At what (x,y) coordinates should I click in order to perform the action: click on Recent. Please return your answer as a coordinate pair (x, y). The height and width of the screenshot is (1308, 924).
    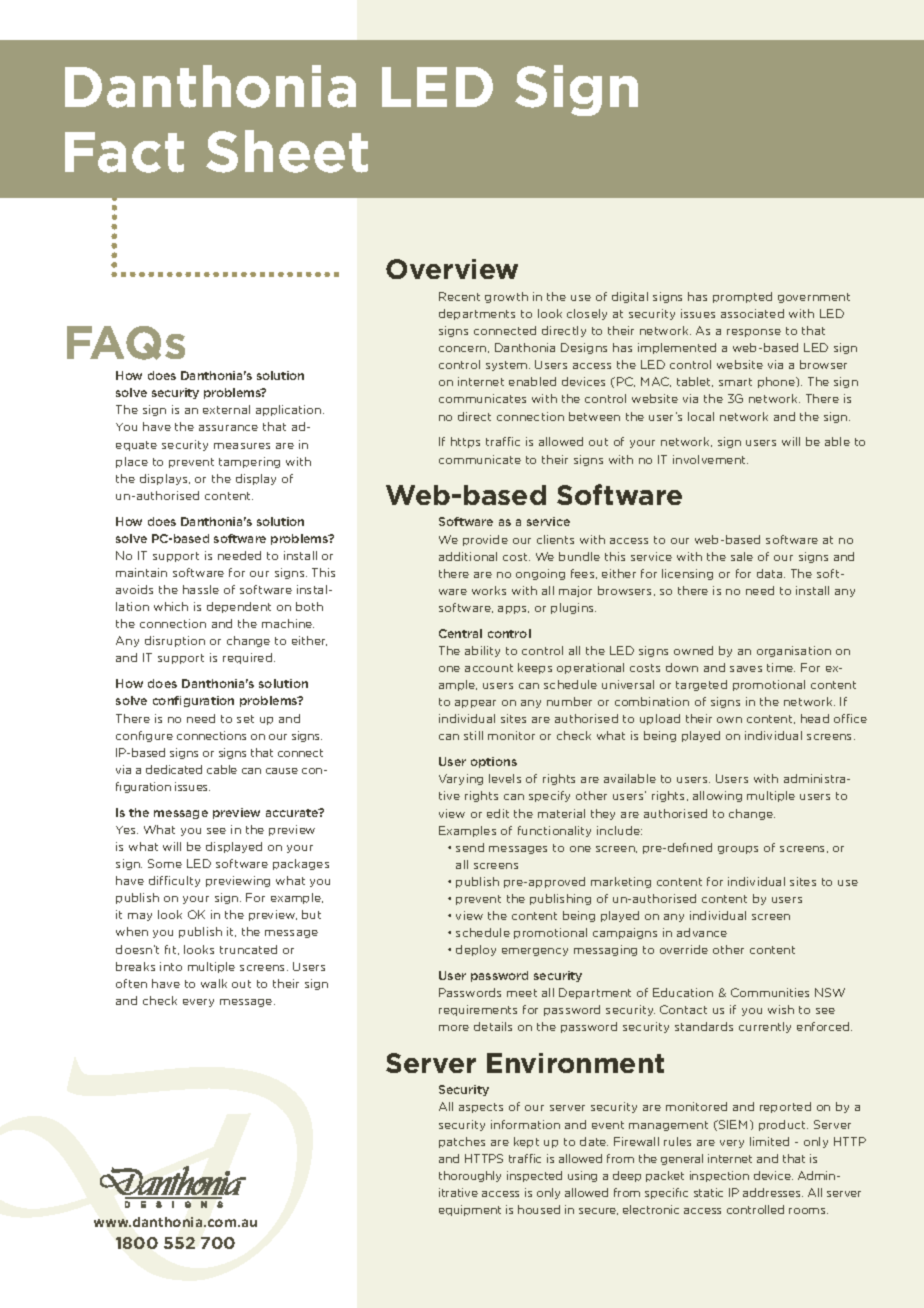
    Looking at the image, I should click on (459, 296).
